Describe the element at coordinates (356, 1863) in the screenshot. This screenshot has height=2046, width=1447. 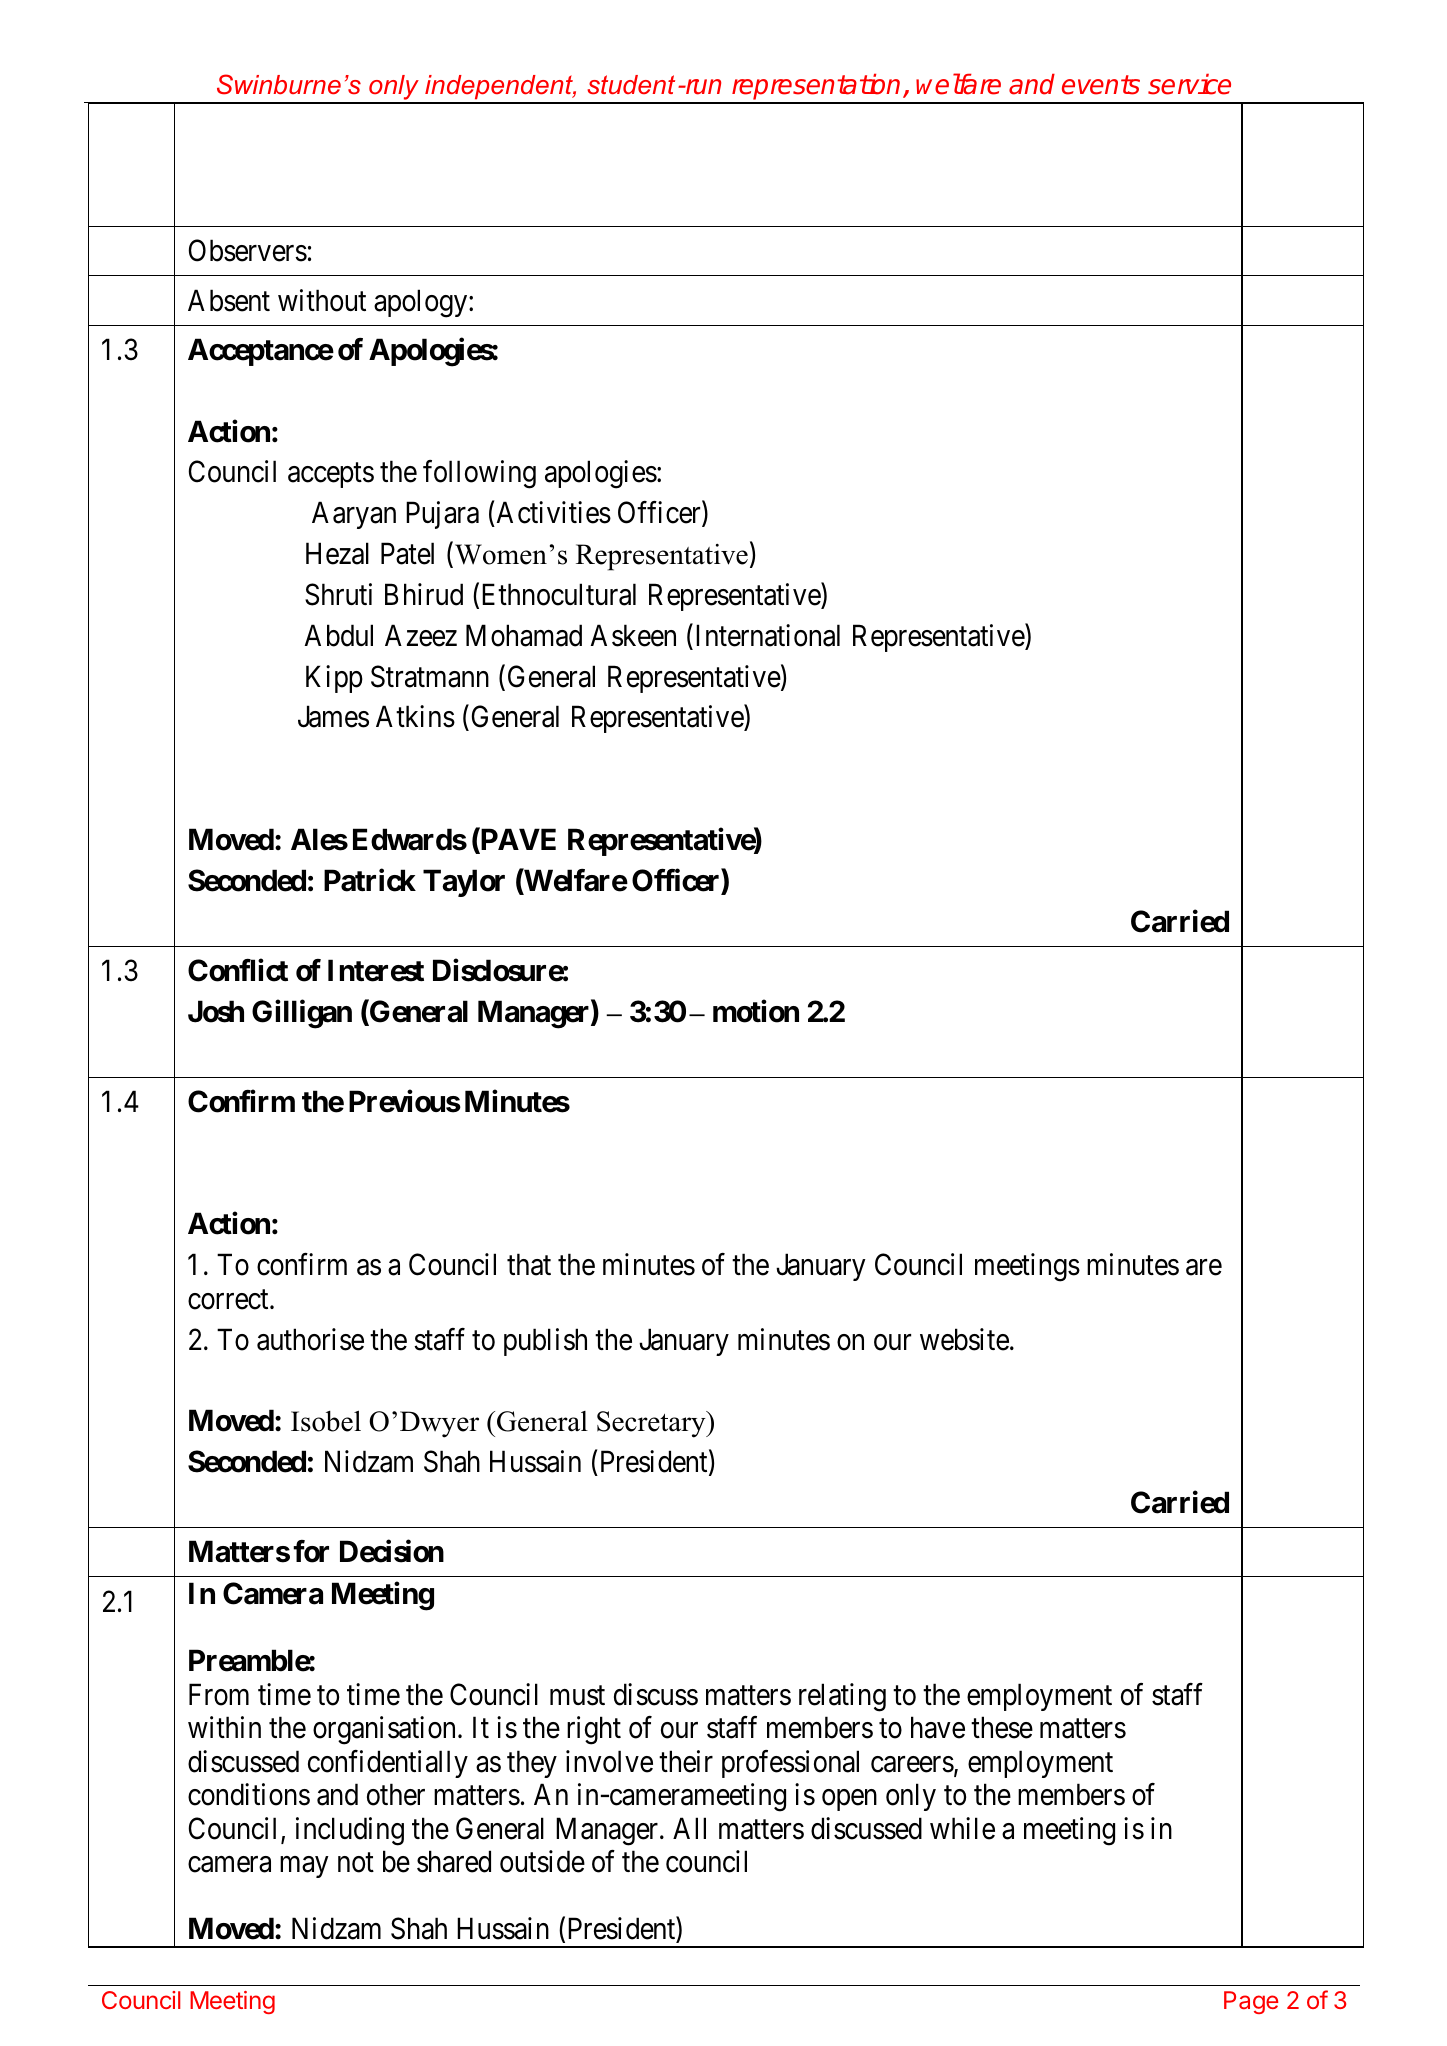
I see `not` at that location.
